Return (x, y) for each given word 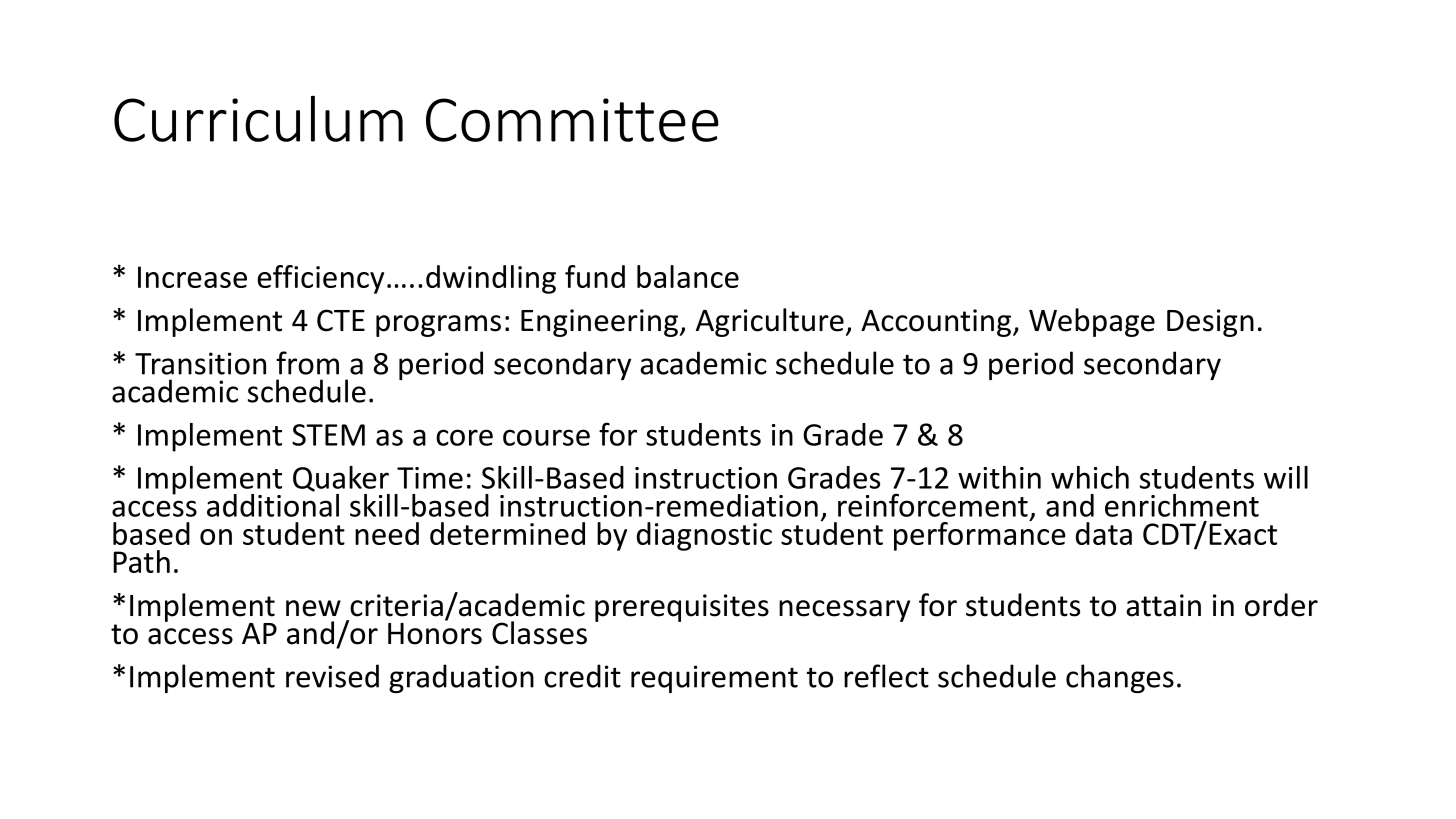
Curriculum (258, 118)
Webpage (1092, 322)
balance (688, 276)
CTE (341, 320)
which (1090, 477)
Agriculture (770, 322)
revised (332, 676)
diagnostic (704, 536)
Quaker (341, 479)
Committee (572, 120)
